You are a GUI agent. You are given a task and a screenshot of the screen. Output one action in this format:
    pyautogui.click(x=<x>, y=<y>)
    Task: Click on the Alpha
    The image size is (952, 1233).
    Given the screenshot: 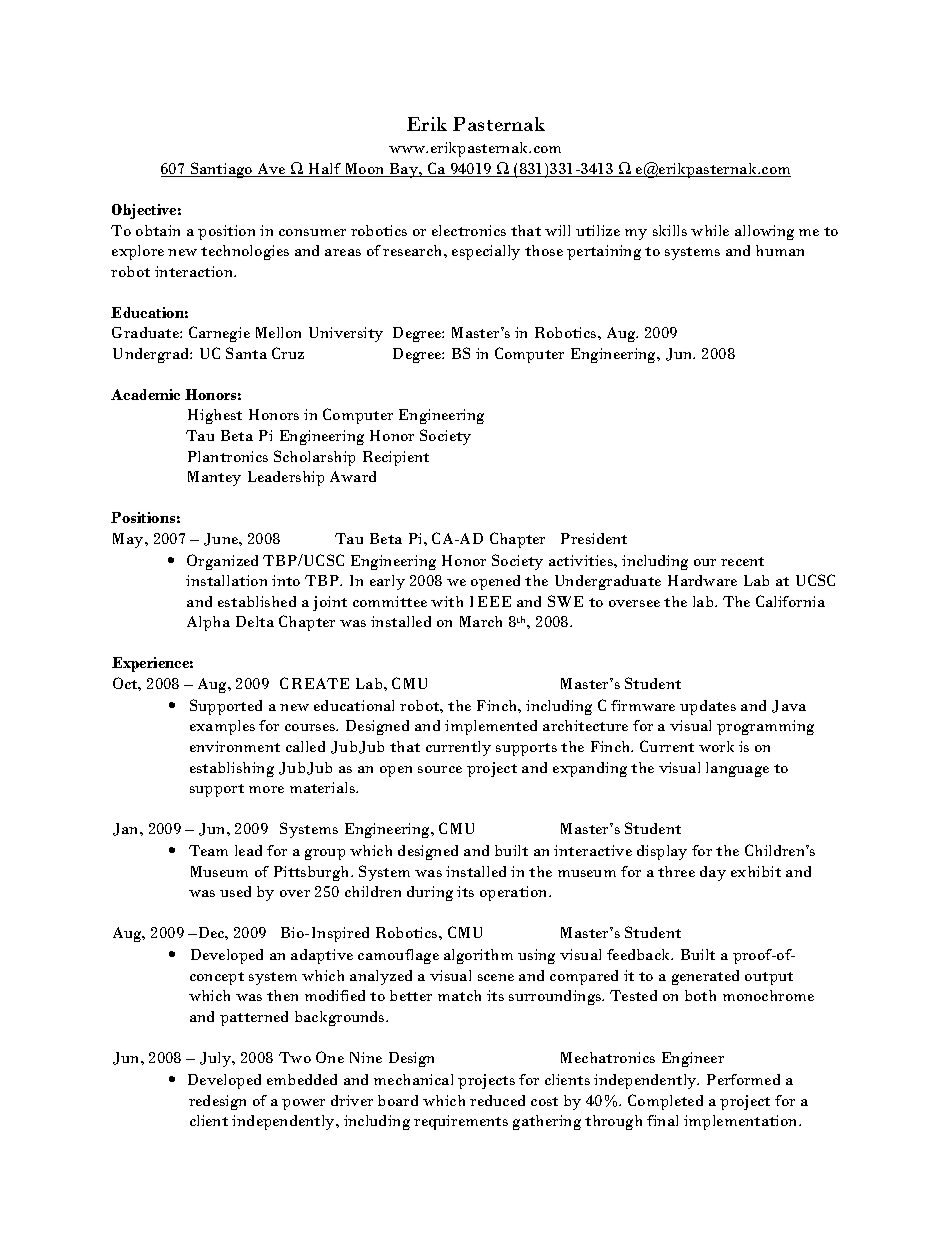 What is the action you would take?
    pyautogui.click(x=208, y=623)
